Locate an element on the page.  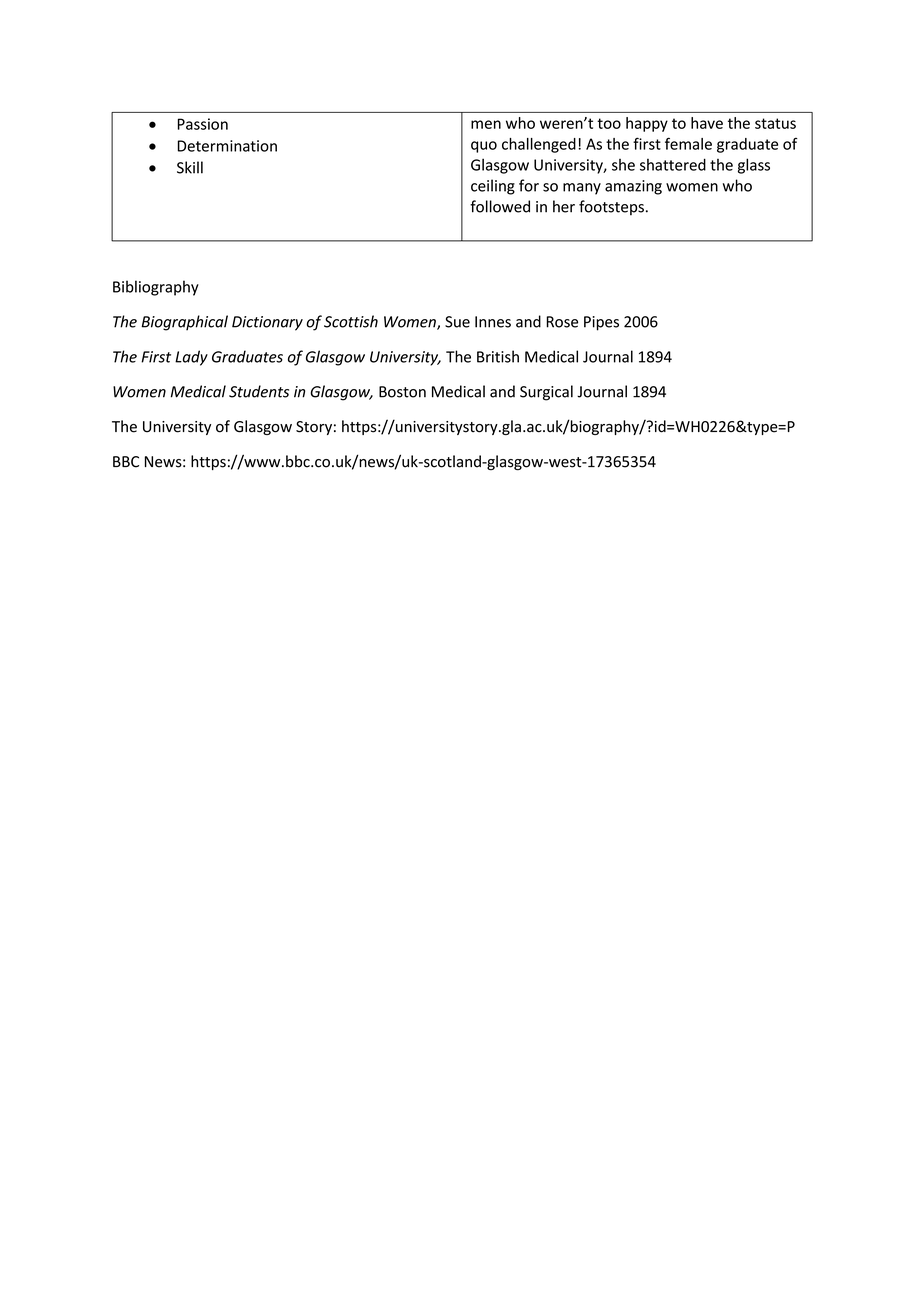
have is located at coordinates (707, 123).
